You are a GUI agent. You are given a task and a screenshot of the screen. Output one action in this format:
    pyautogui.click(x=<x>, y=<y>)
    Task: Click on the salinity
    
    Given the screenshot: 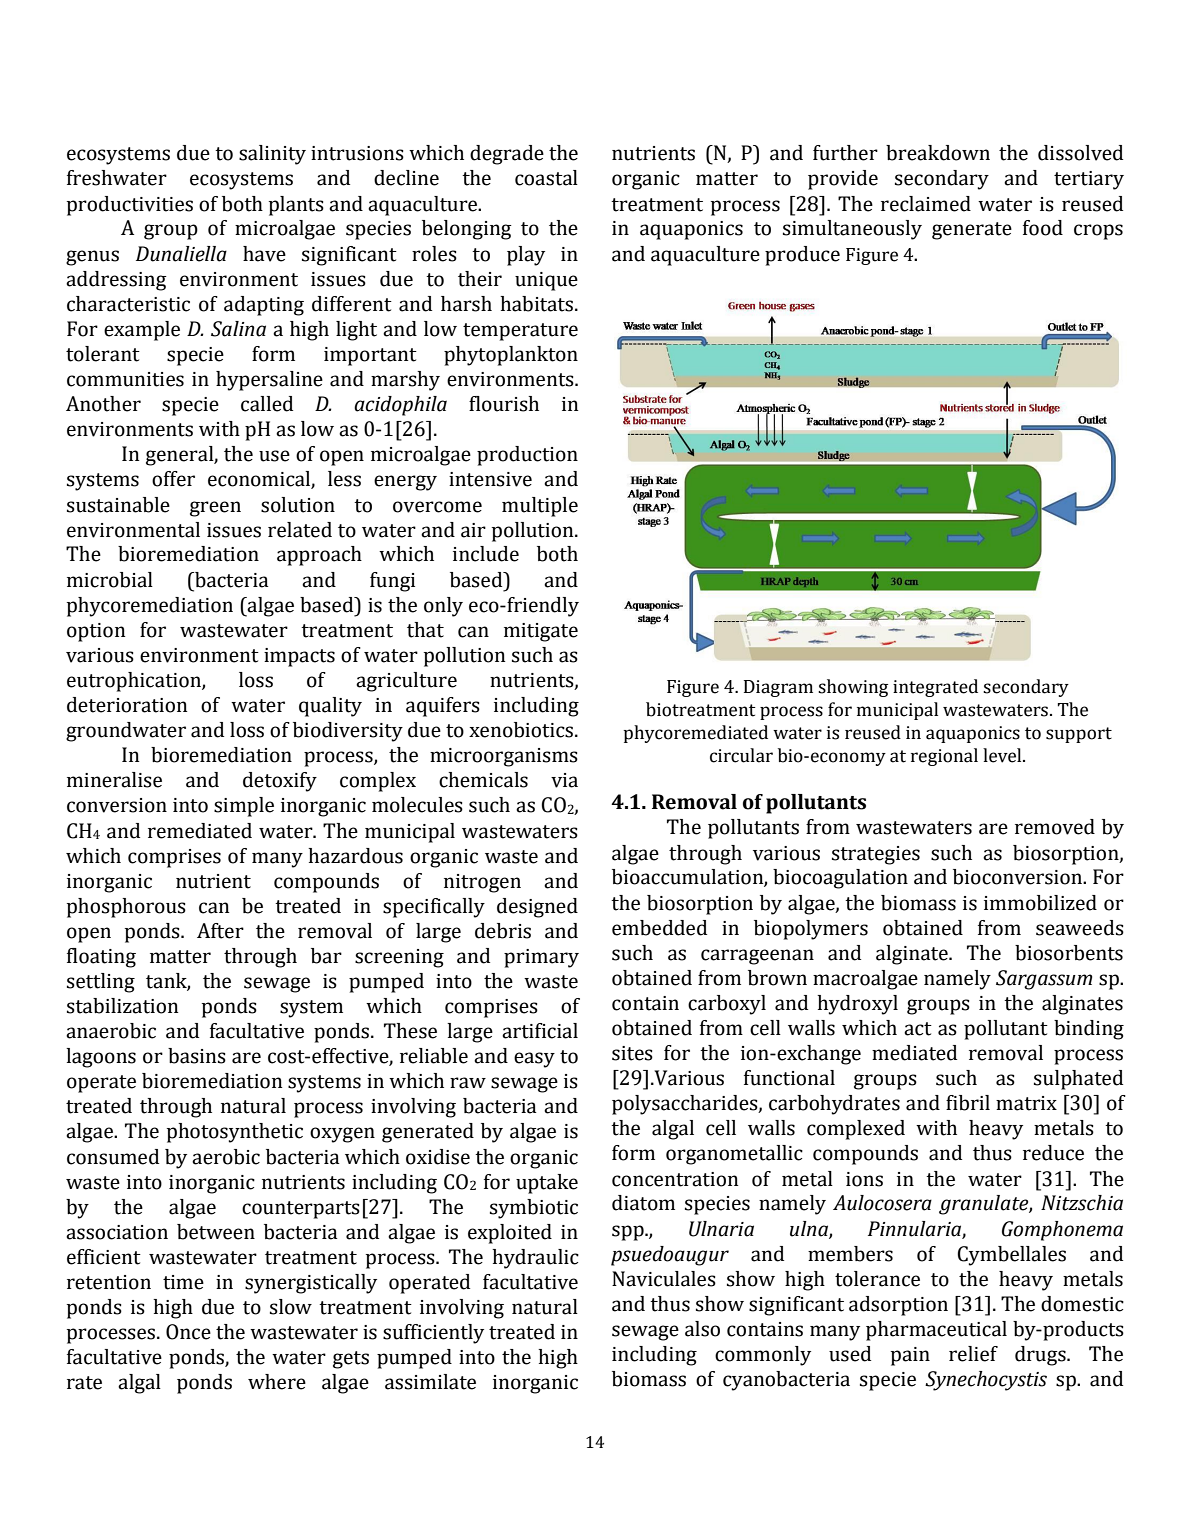 What is the action you would take?
    pyautogui.click(x=272, y=155)
